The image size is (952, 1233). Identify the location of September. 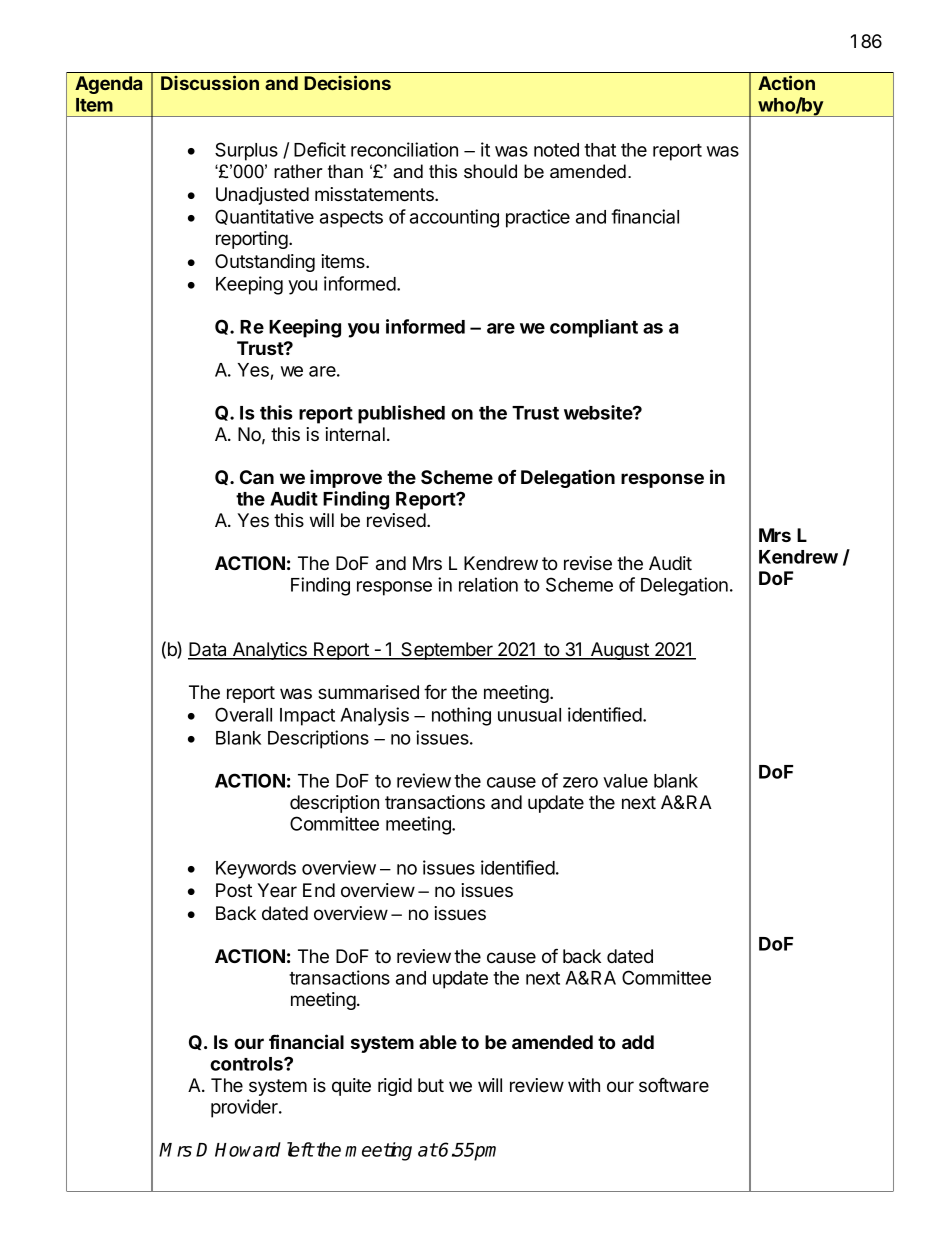
(447, 651).
